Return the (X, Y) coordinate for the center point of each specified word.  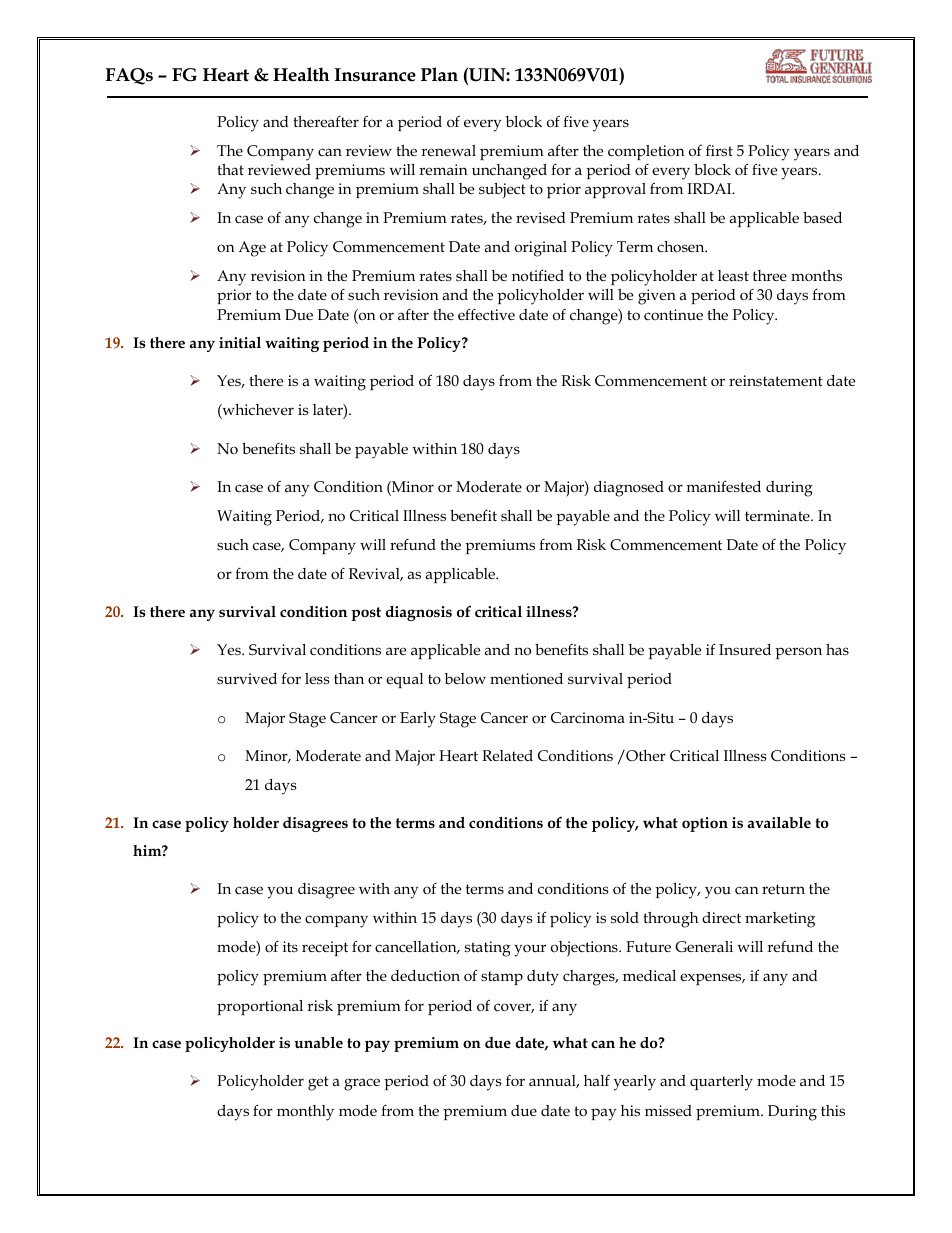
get (318, 1083)
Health (301, 74)
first (719, 150)
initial (240, 343)
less (317, 678)
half (597, 1080)
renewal (448, 150)
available (779, 822)
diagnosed (629, 489)
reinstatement (776, 381)
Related (507, 755)
